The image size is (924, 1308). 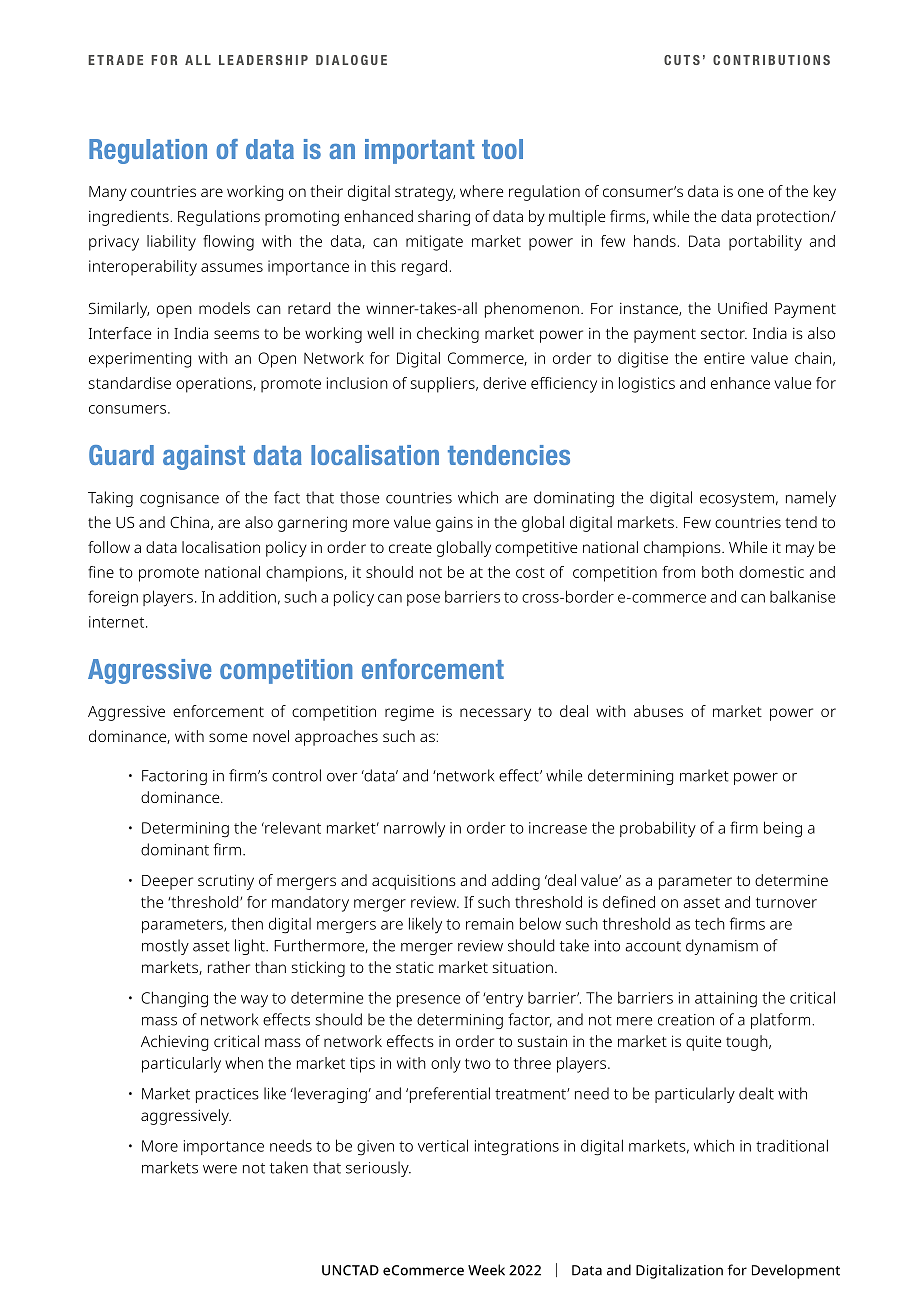 I want to click on suppliers, so click(x=444, y=385).
